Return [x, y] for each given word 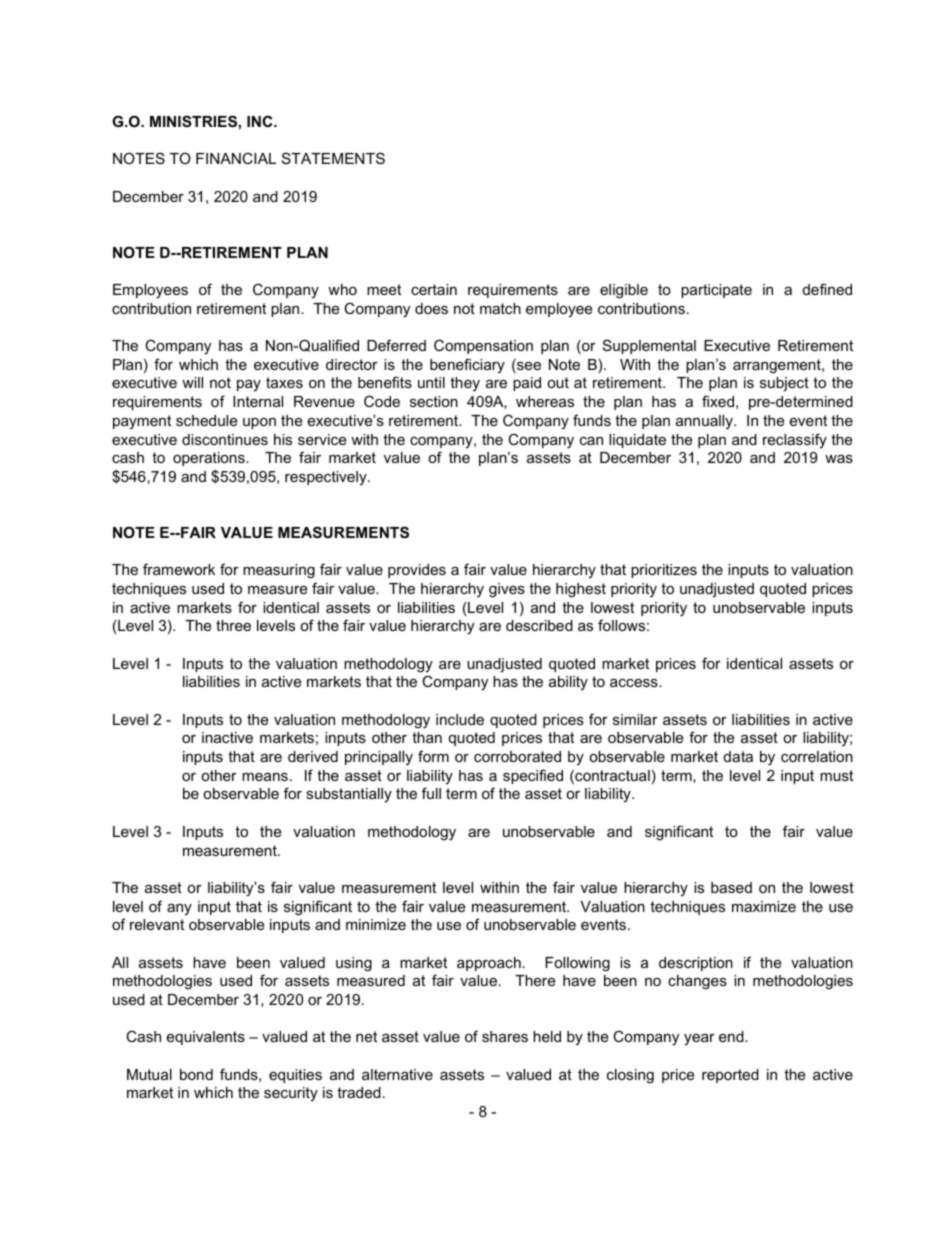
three [233, 625]
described [539, 625]
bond [196, 1074]
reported [730, 1076]
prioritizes [664, 571]
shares [505, 1036]
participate [716, 291]
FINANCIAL [236, 158]
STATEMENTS [333, 158]
